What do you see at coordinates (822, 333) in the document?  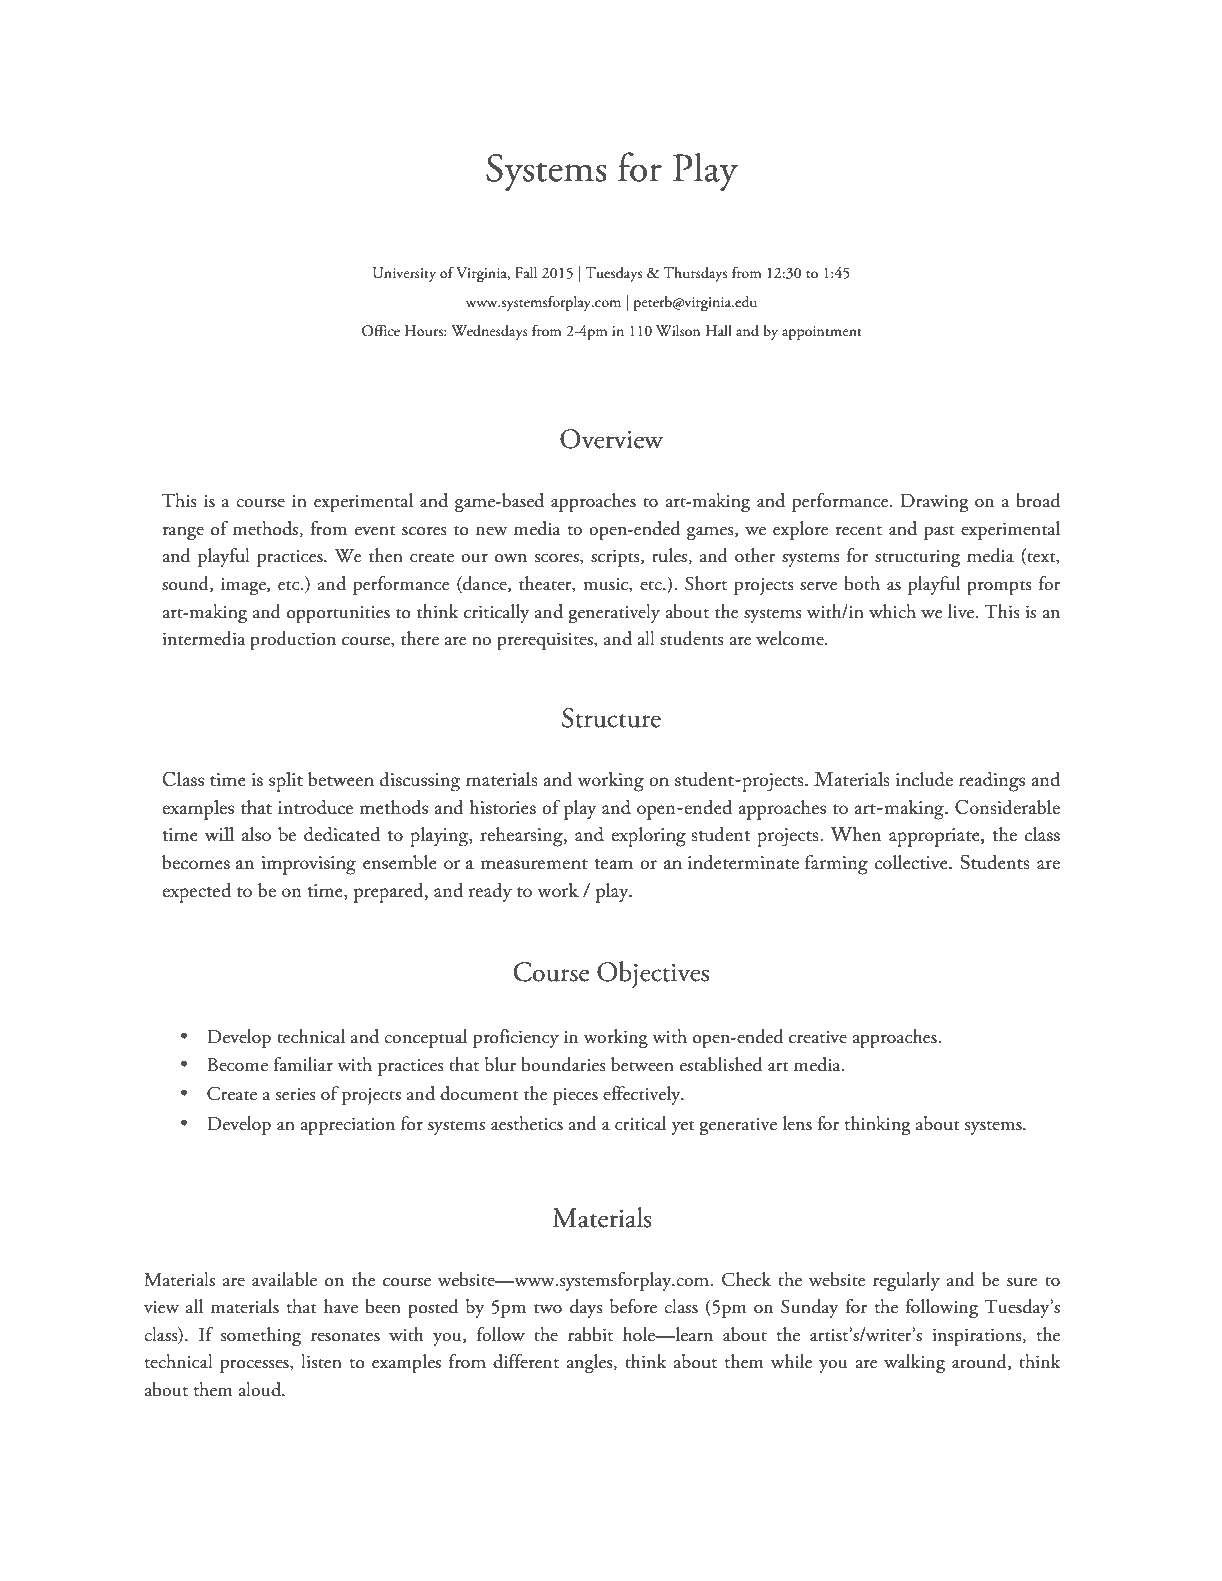 I see `appointment` at bounding box center [822, 333].
